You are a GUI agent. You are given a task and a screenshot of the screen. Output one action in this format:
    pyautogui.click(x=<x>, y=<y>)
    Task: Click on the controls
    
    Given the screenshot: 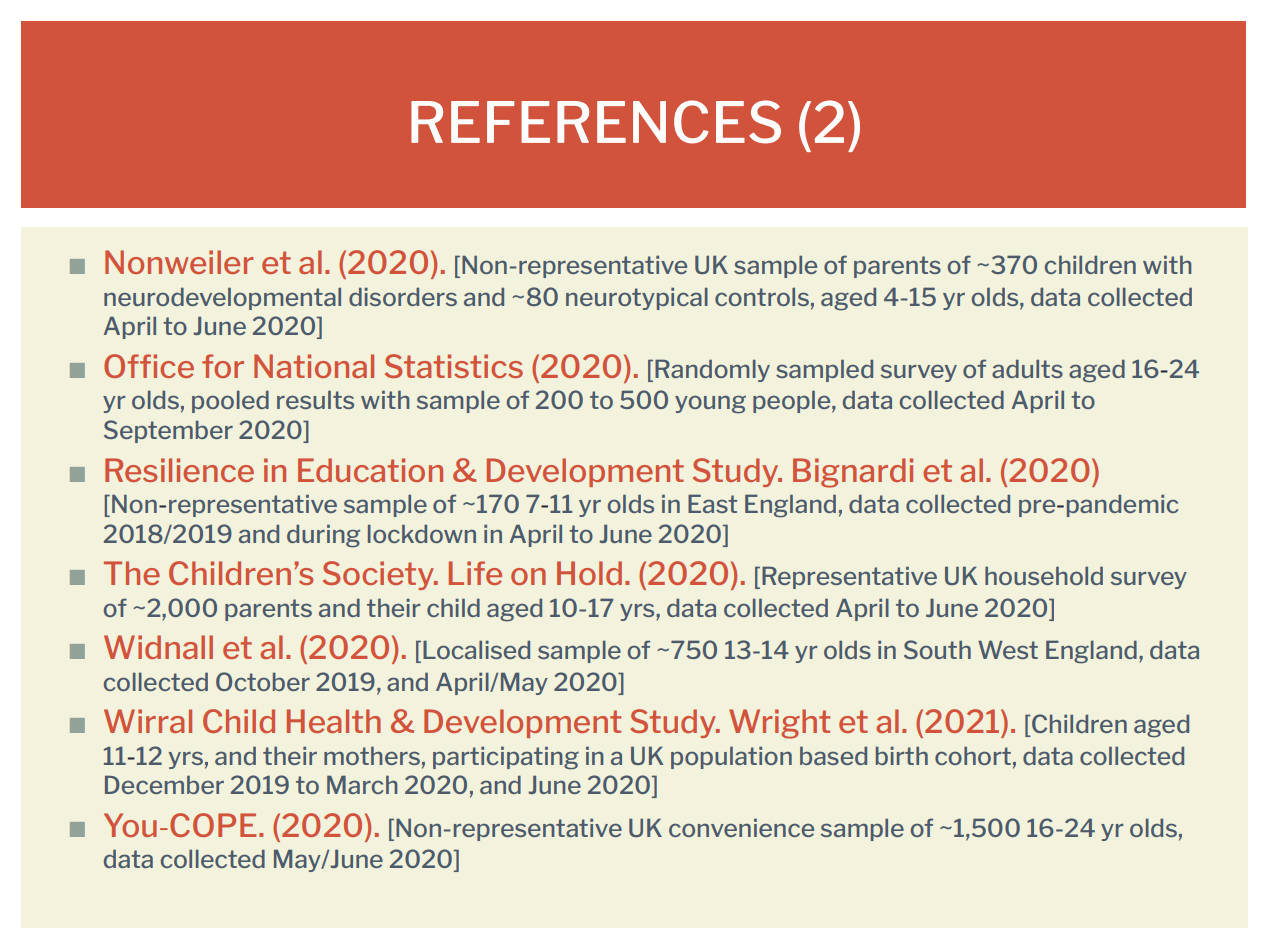 What is the action you would take?
    pyautogui.click(x=762, y=296)
